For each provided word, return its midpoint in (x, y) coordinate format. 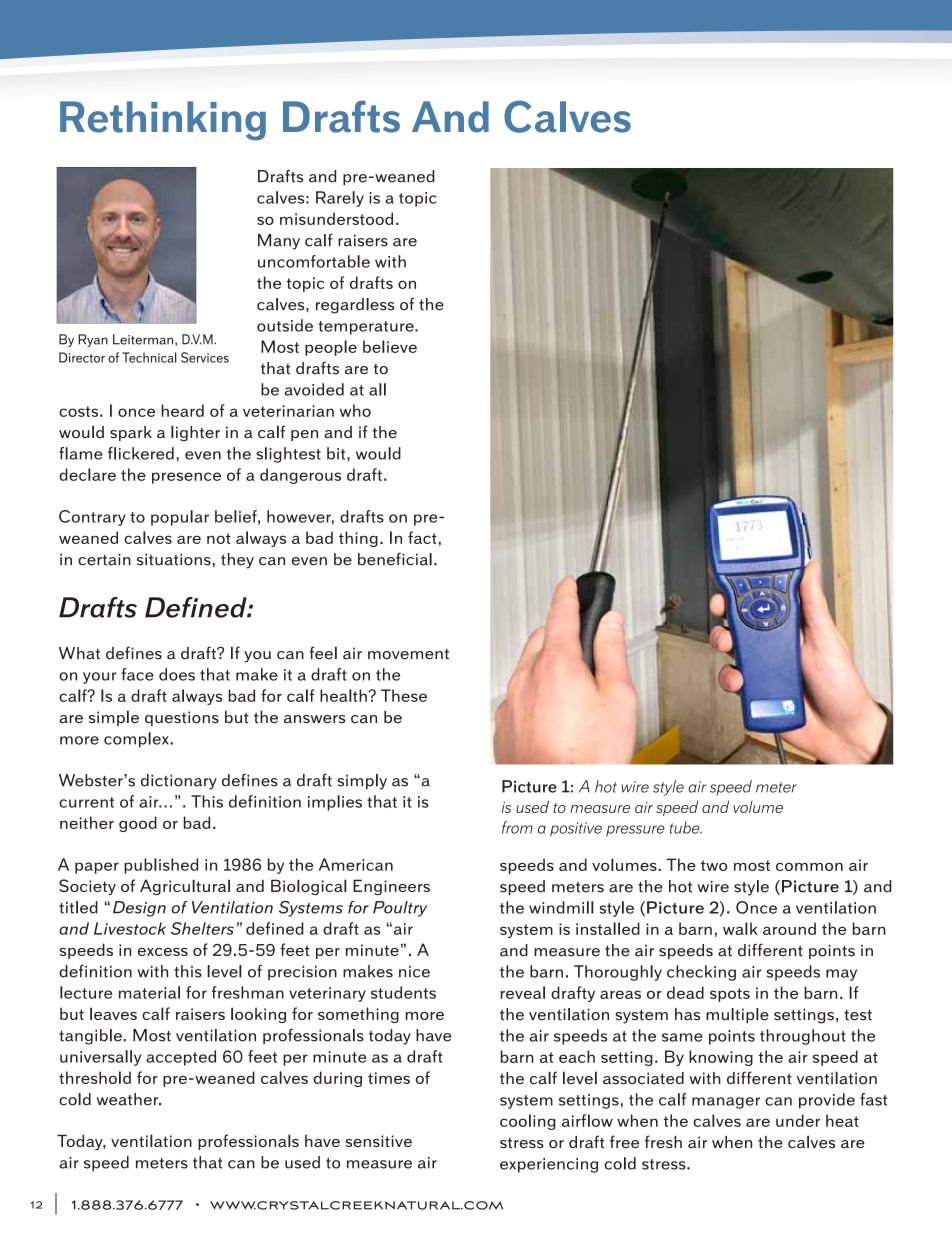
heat (842, 1120)
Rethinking (163, 121)
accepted (181, 1058)
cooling (527, 1122)
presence (186, 478)
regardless (355, 306)
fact (422, 537)
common (809, 867)
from (517, 827)
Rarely (340, 199)
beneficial (395, 559)
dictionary (179, 782)
